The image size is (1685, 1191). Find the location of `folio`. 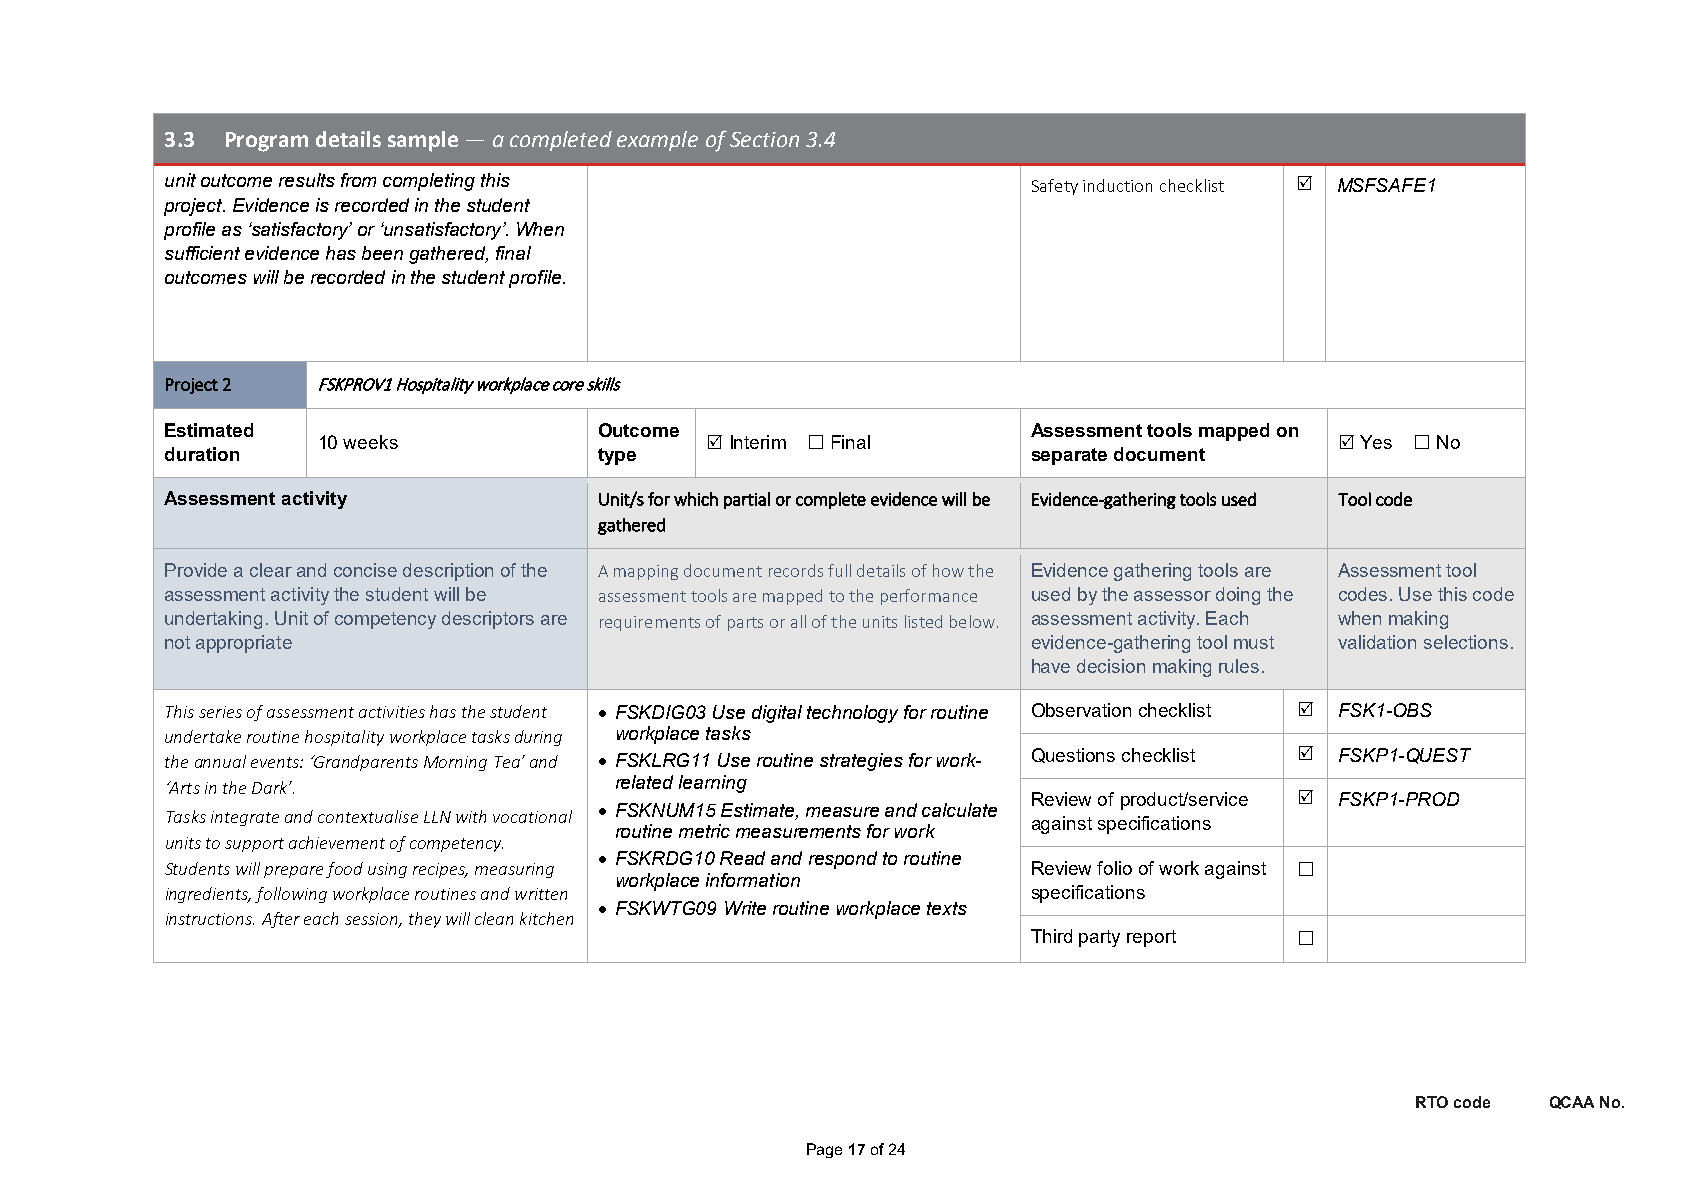

folio is located at coordinates (1114, 868).
